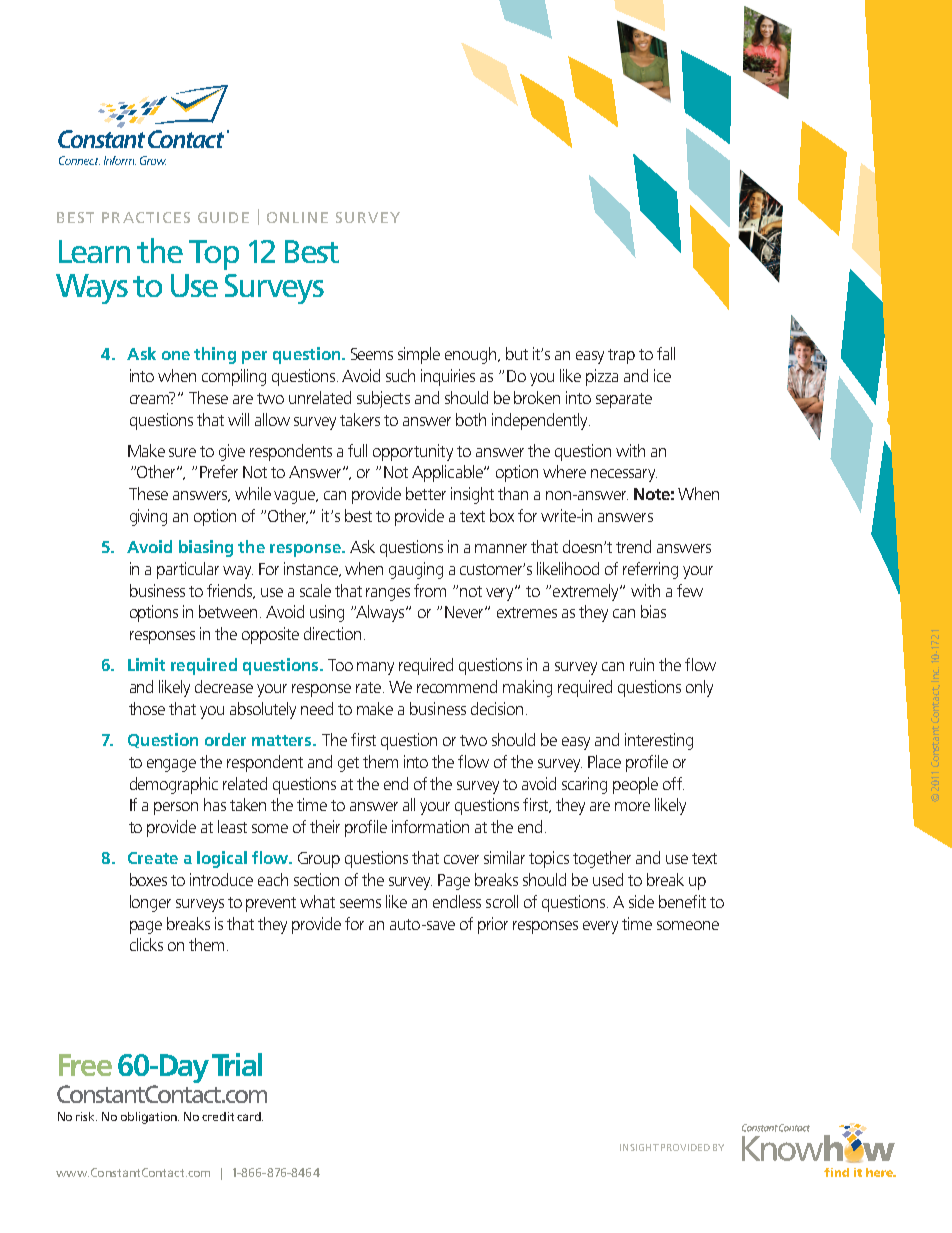 This screenshot has width=952, height=1233. I want to click on Learn, so click(94, 251).
